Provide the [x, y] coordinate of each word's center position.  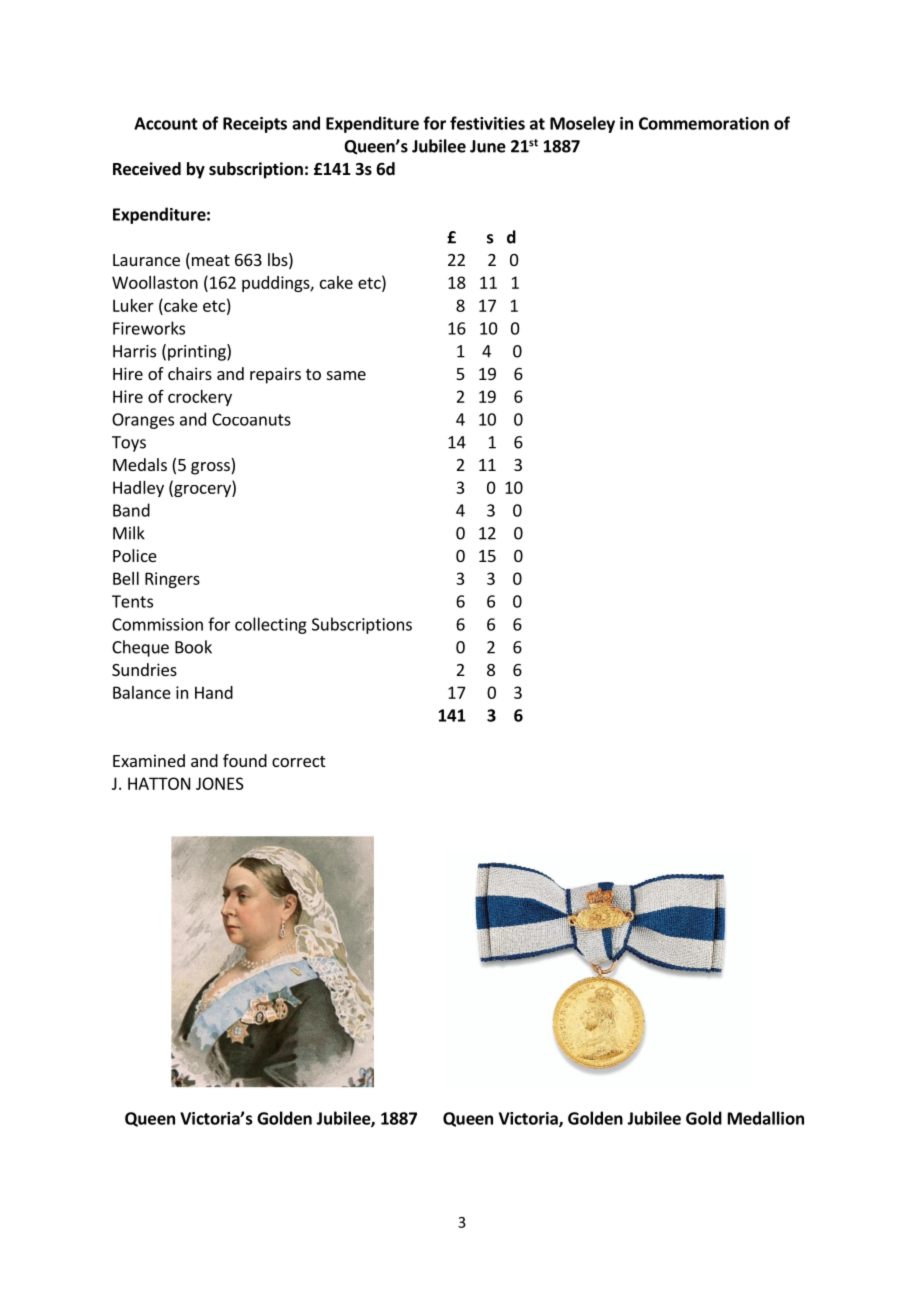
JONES [220, 783]
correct [298, 761]
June [488, 146]
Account [166, 123]
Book [193, 647]
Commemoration [704, 123]
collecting [271, 625]
